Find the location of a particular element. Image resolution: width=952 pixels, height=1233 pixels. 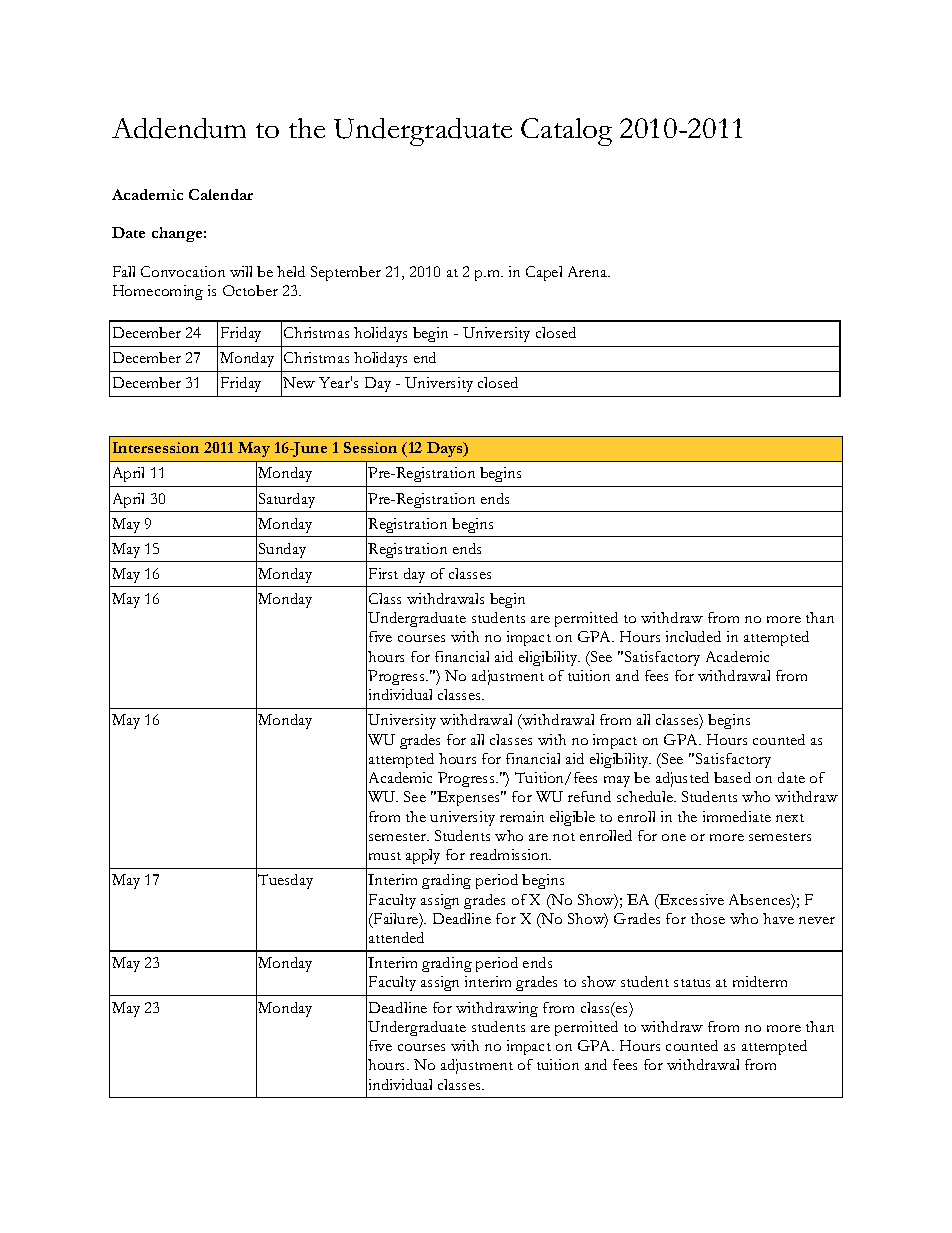

Arena is located at coordinates (589, 271).
